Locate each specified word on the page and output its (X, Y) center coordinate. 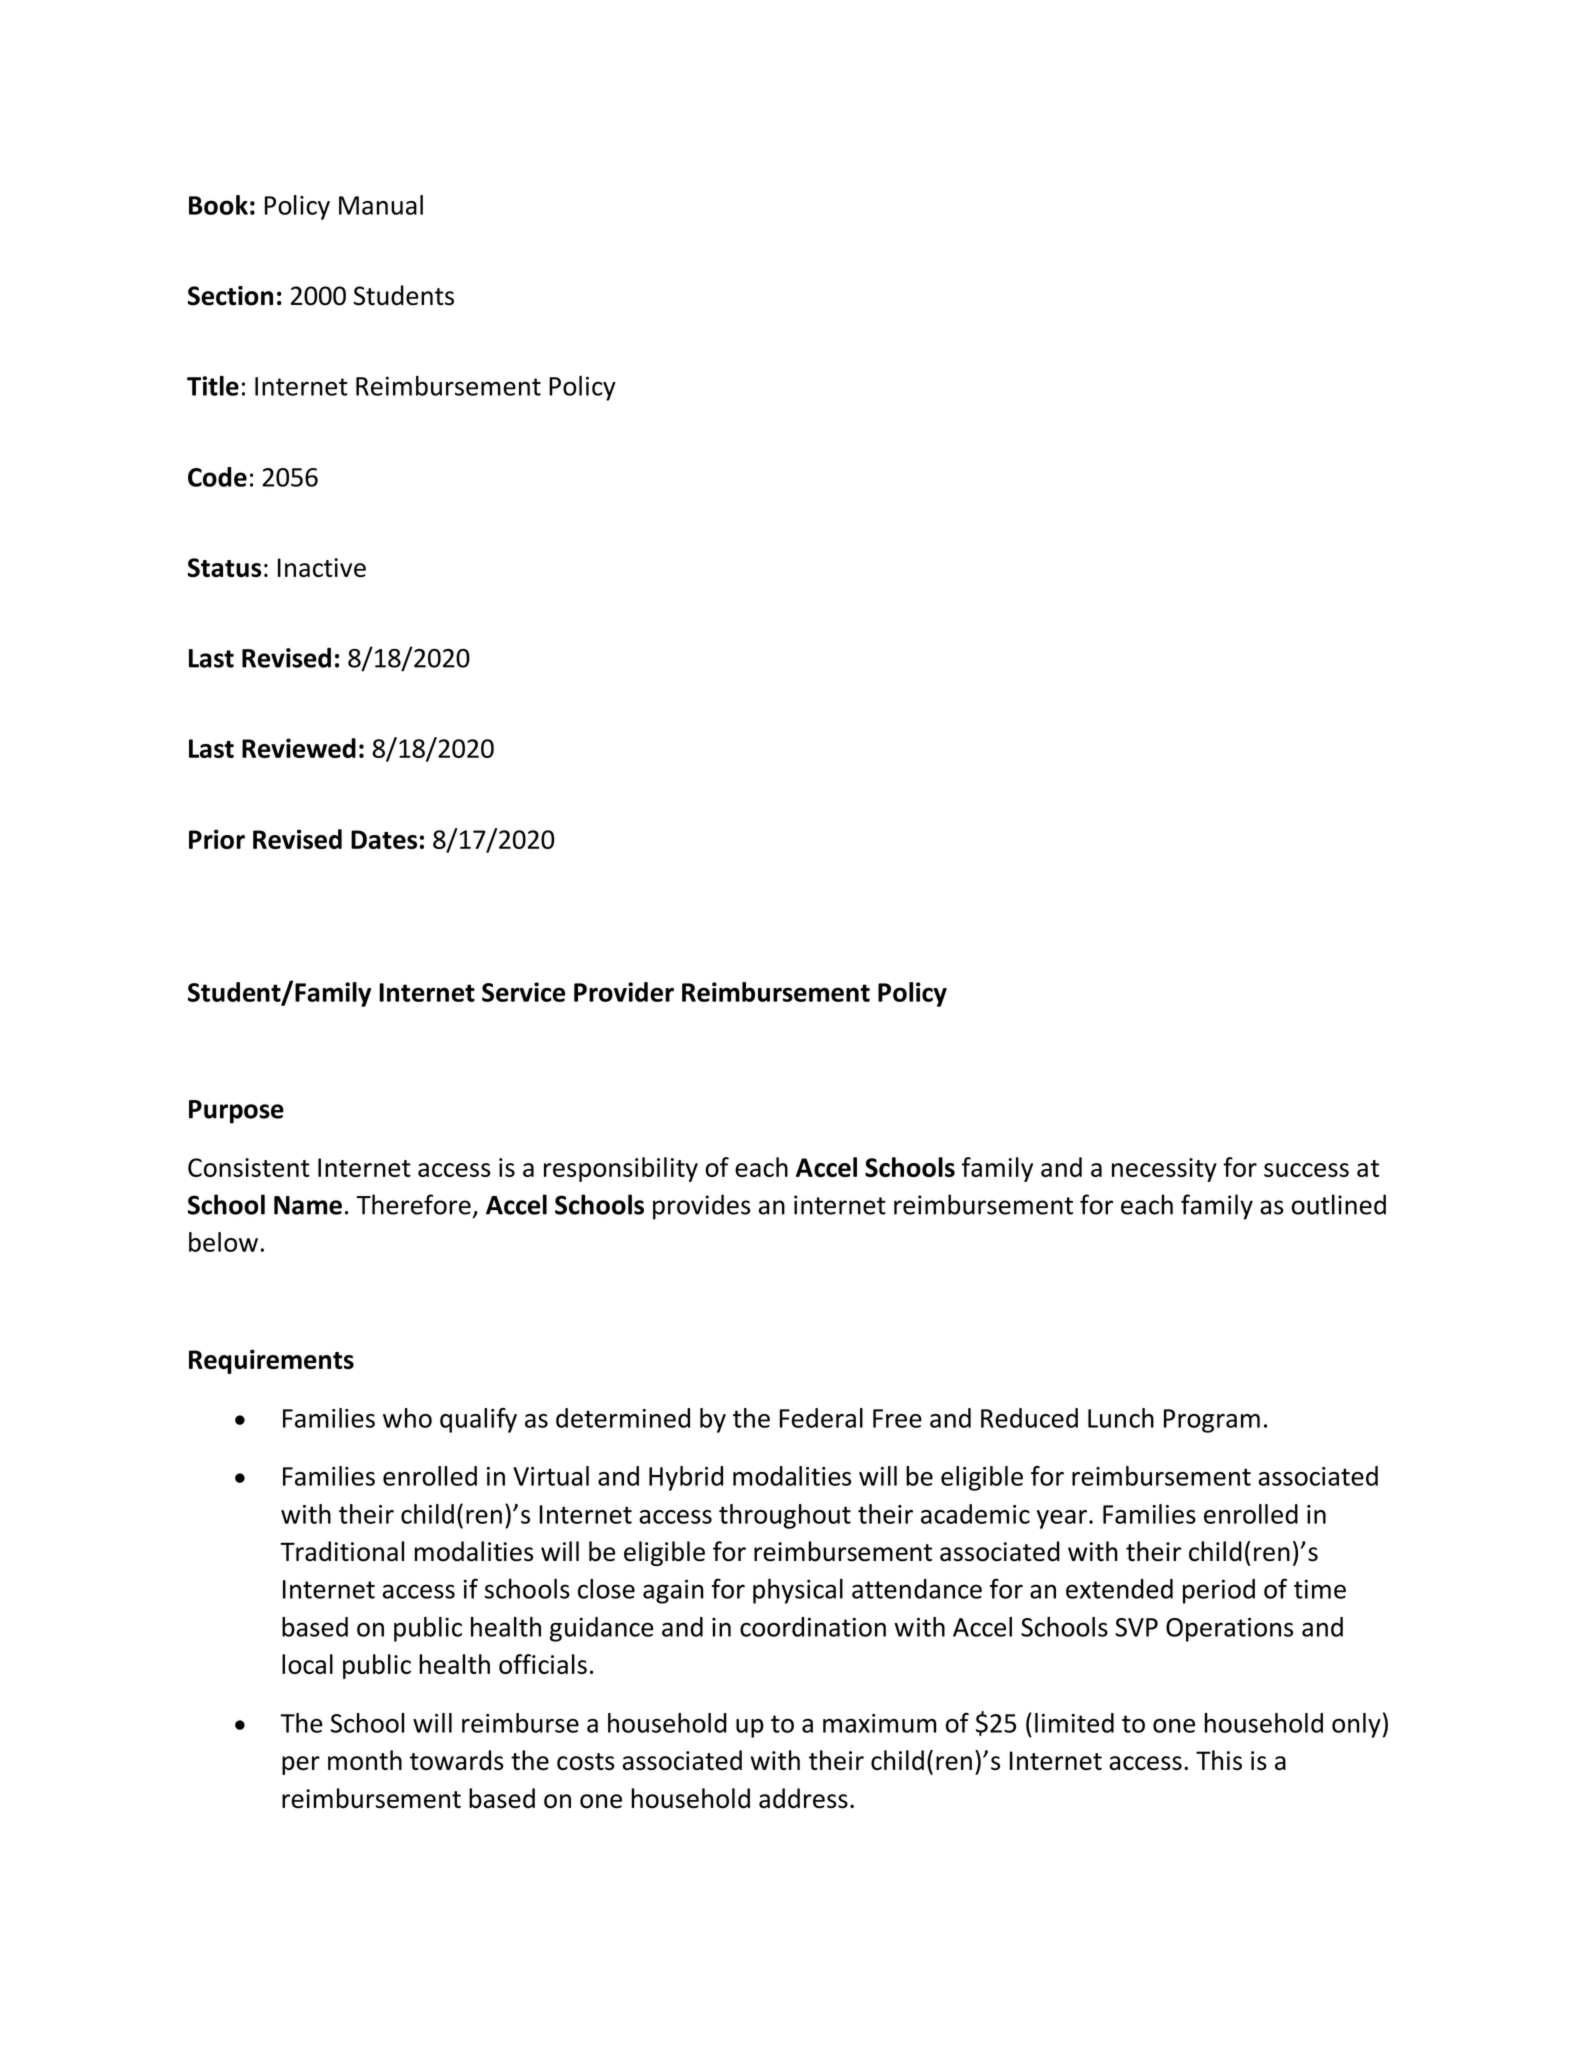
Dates (384, 839)
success (1306, 1170)
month (365, 1760)
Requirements (271, 1361)
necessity (1164, 1170)
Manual (381, 205)
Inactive (322, 567)
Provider (624, 992)
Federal (821, 1418)
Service (523, 992)
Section (230, 296)
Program (1212, 1421)
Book (218, 205)
